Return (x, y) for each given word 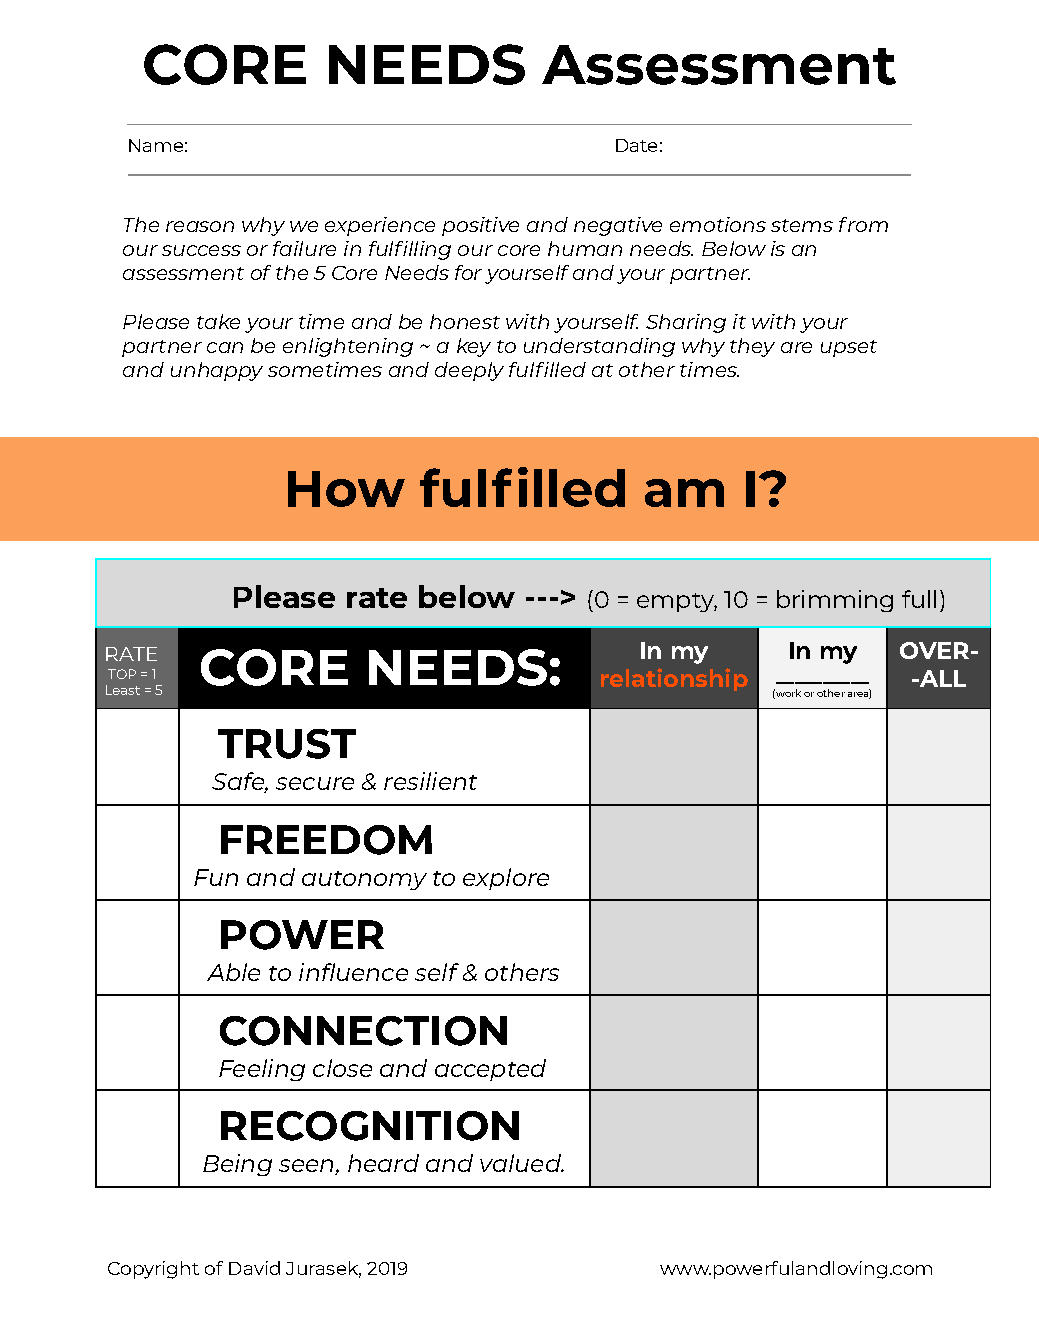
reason (200, 226)
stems (802, 225)
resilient (430, 781)
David (254, 1268)
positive (480, 226)
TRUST (287, 744)
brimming (835, 601)
